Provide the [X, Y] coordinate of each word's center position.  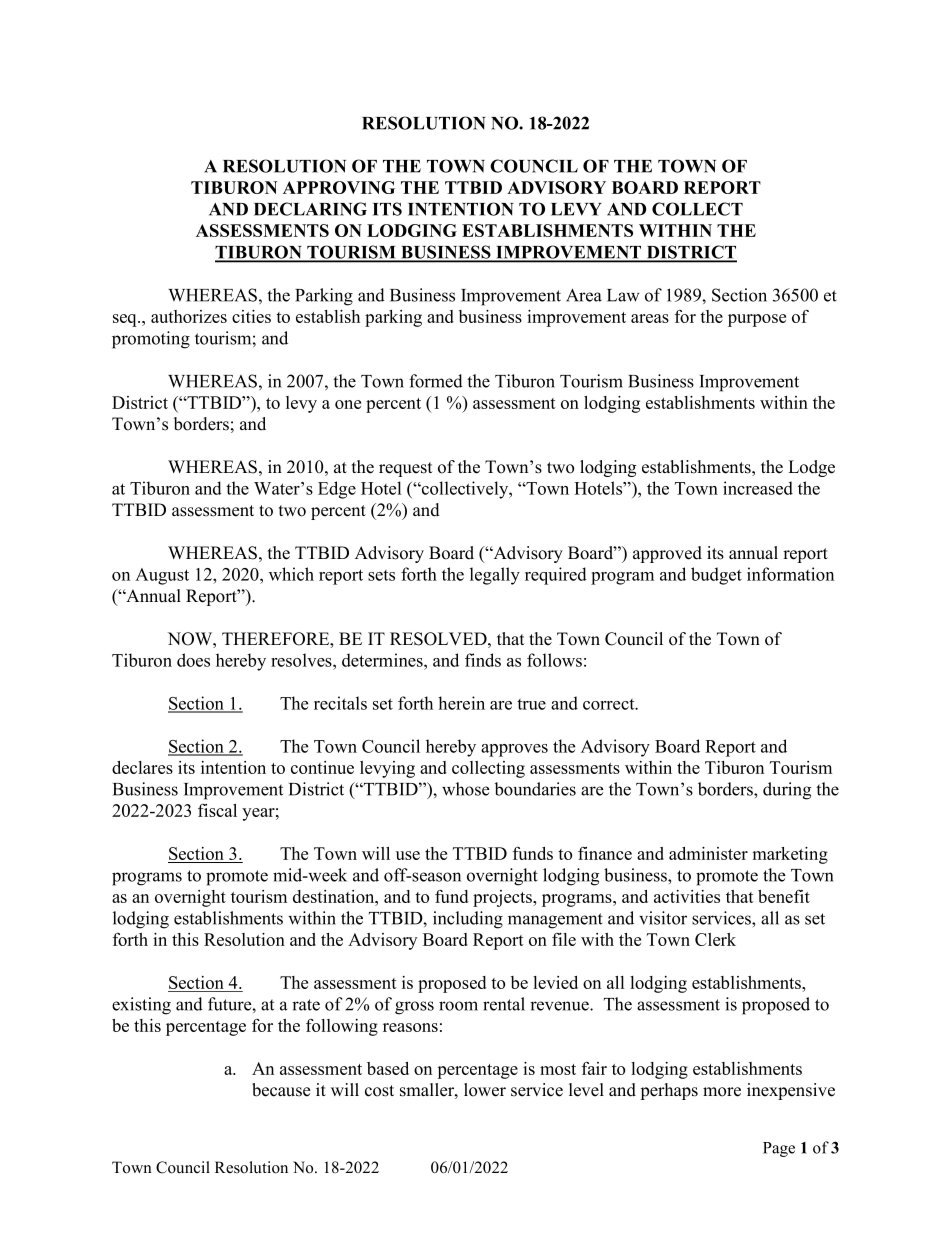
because [281, 1090]
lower [485, 1090]
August [162, 576]
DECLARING [310, 209]
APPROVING [339, 187]
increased [758, 488]
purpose [757, 320]
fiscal [217, 810]
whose [466, 789]
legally [495, 576]
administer [708, 853]
